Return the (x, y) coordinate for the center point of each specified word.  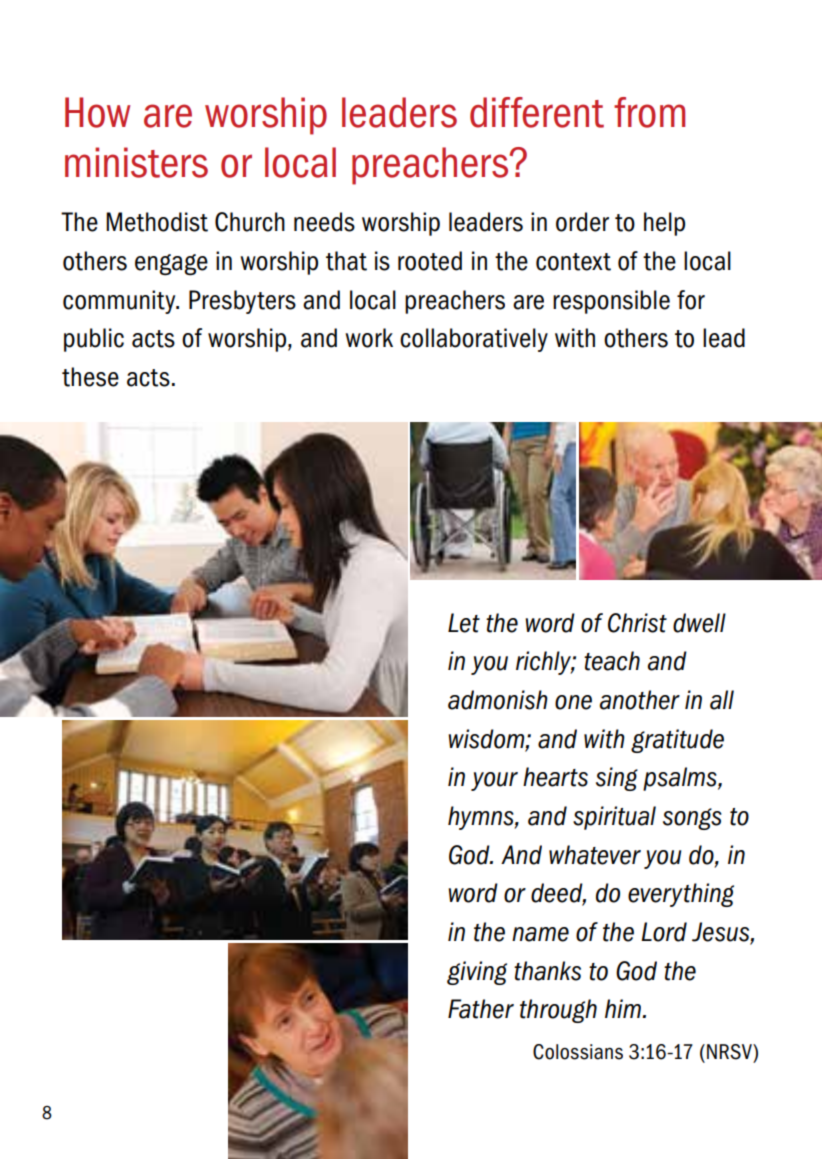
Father (481, 1009)
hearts (555, 777)
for (691, 300)
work (369, 338)
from (649, 112)
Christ (637, 623)
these (90, 377)
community (120, 302)
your (494, 781)
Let (464, 623)
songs (692, 819)
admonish (498, 700)
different (537, 112)
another (640, 700)
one (573, 702)
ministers (136, 162)
